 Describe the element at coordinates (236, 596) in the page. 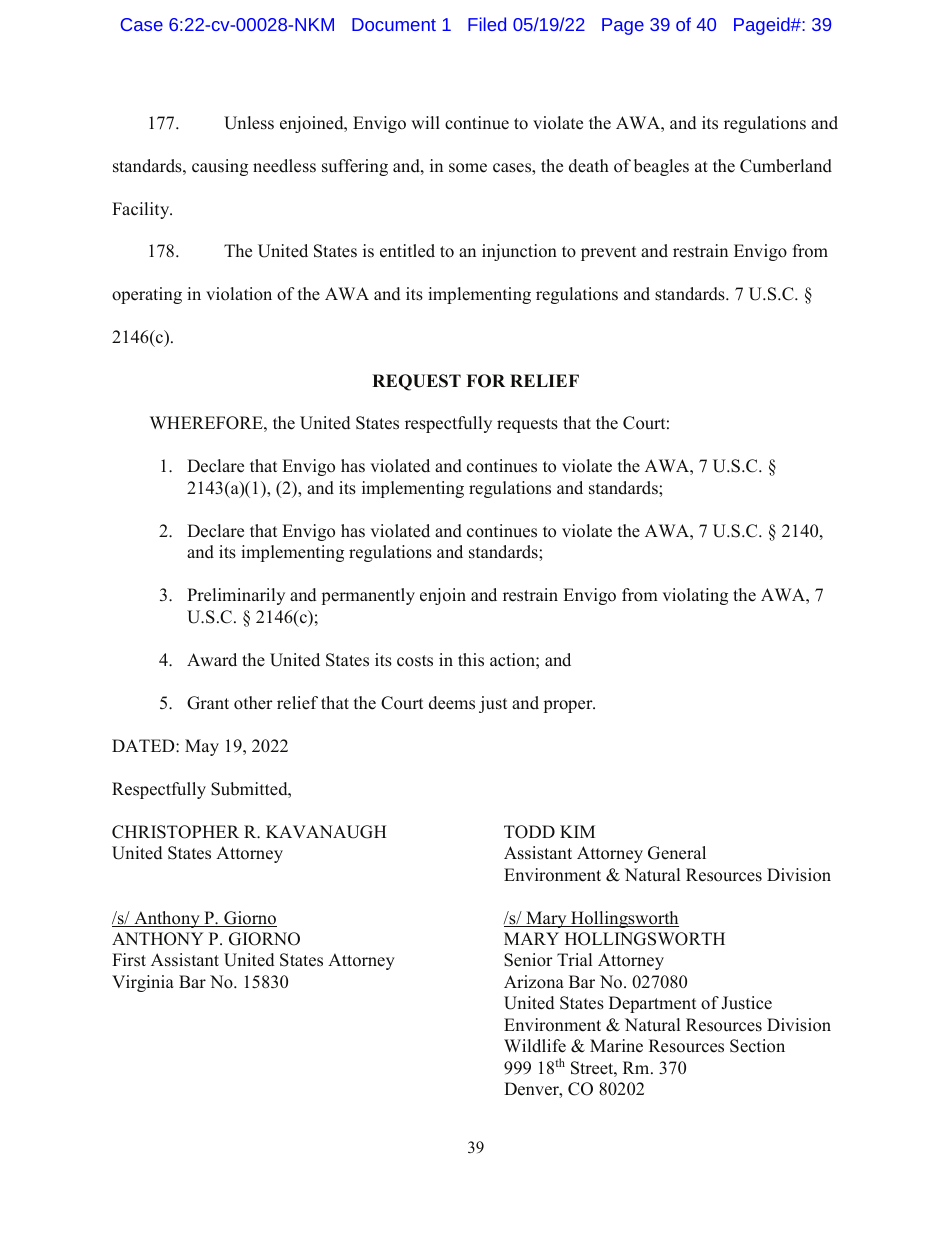

I see `Preliminarily` at that location.
